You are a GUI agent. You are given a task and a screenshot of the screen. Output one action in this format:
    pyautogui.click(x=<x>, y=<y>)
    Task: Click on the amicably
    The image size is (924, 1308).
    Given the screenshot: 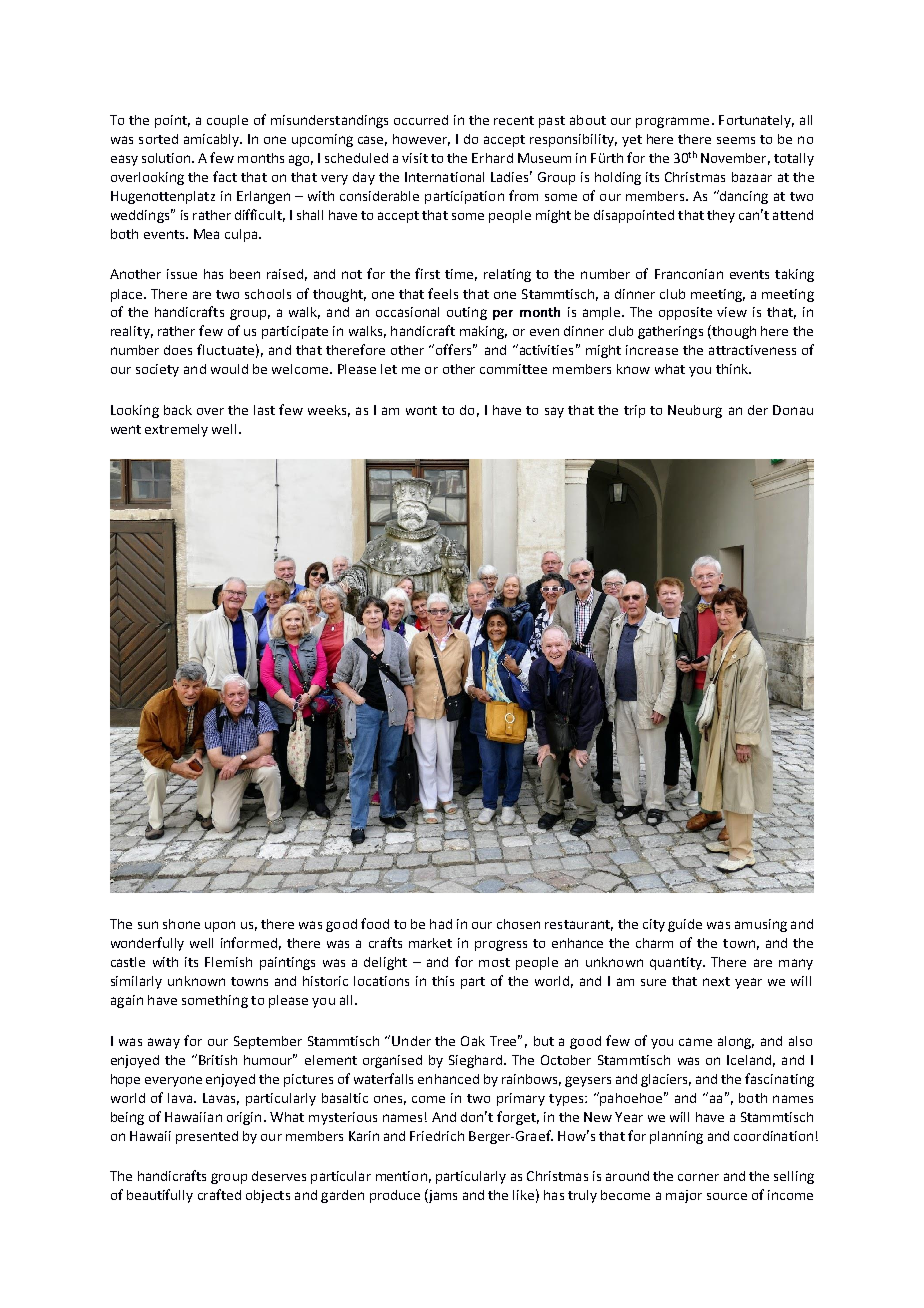 What is the action you would take?
    pyautogui.click(x=212, y=140)
